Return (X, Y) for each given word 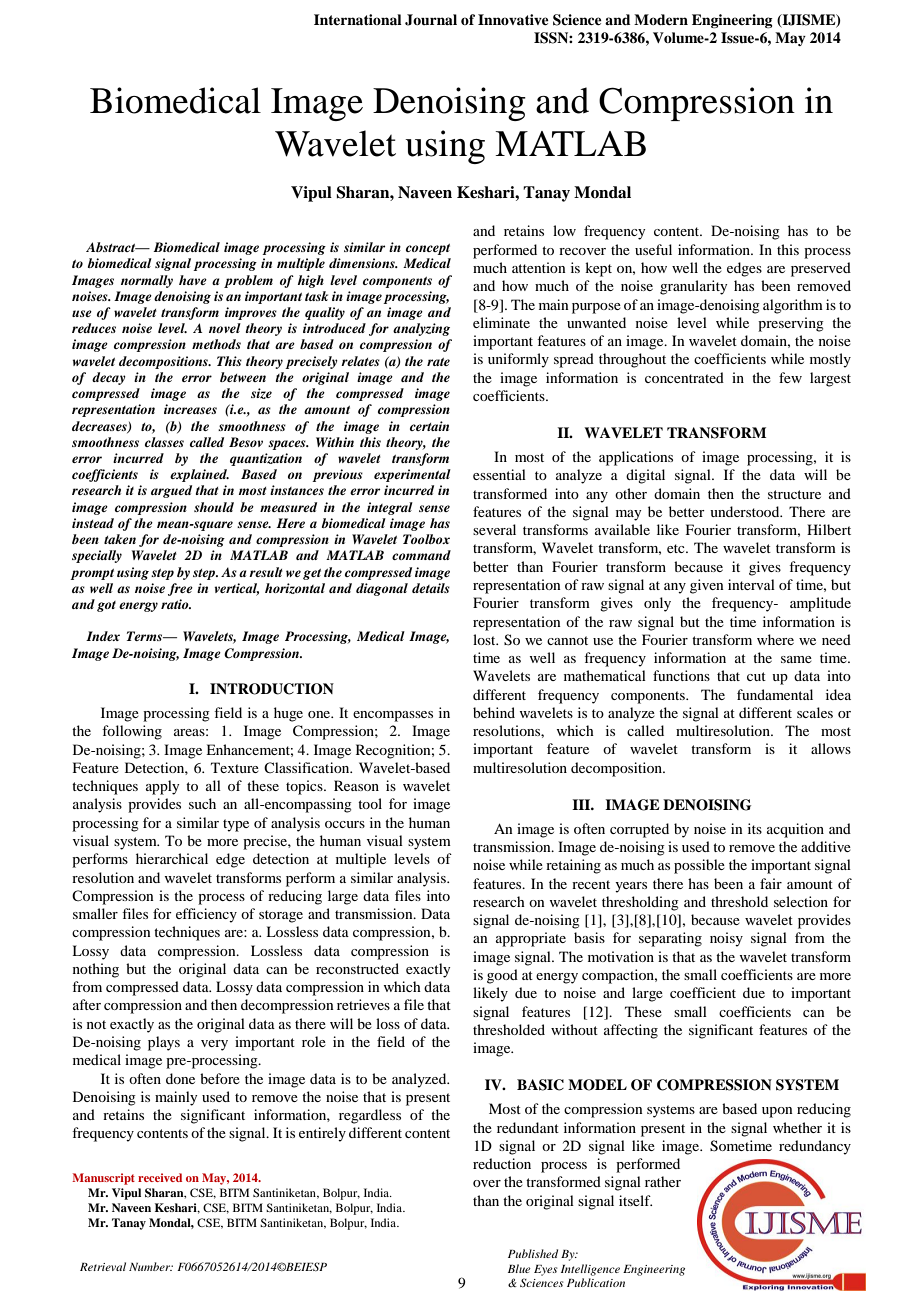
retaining (573, 866)
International (358, 19)
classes (164, 442)
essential (499, 474)
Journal (431, 20)
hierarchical (172, 858)
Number (151, 1266)
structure (794, 494)
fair (771, 883)
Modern (661, 19)
